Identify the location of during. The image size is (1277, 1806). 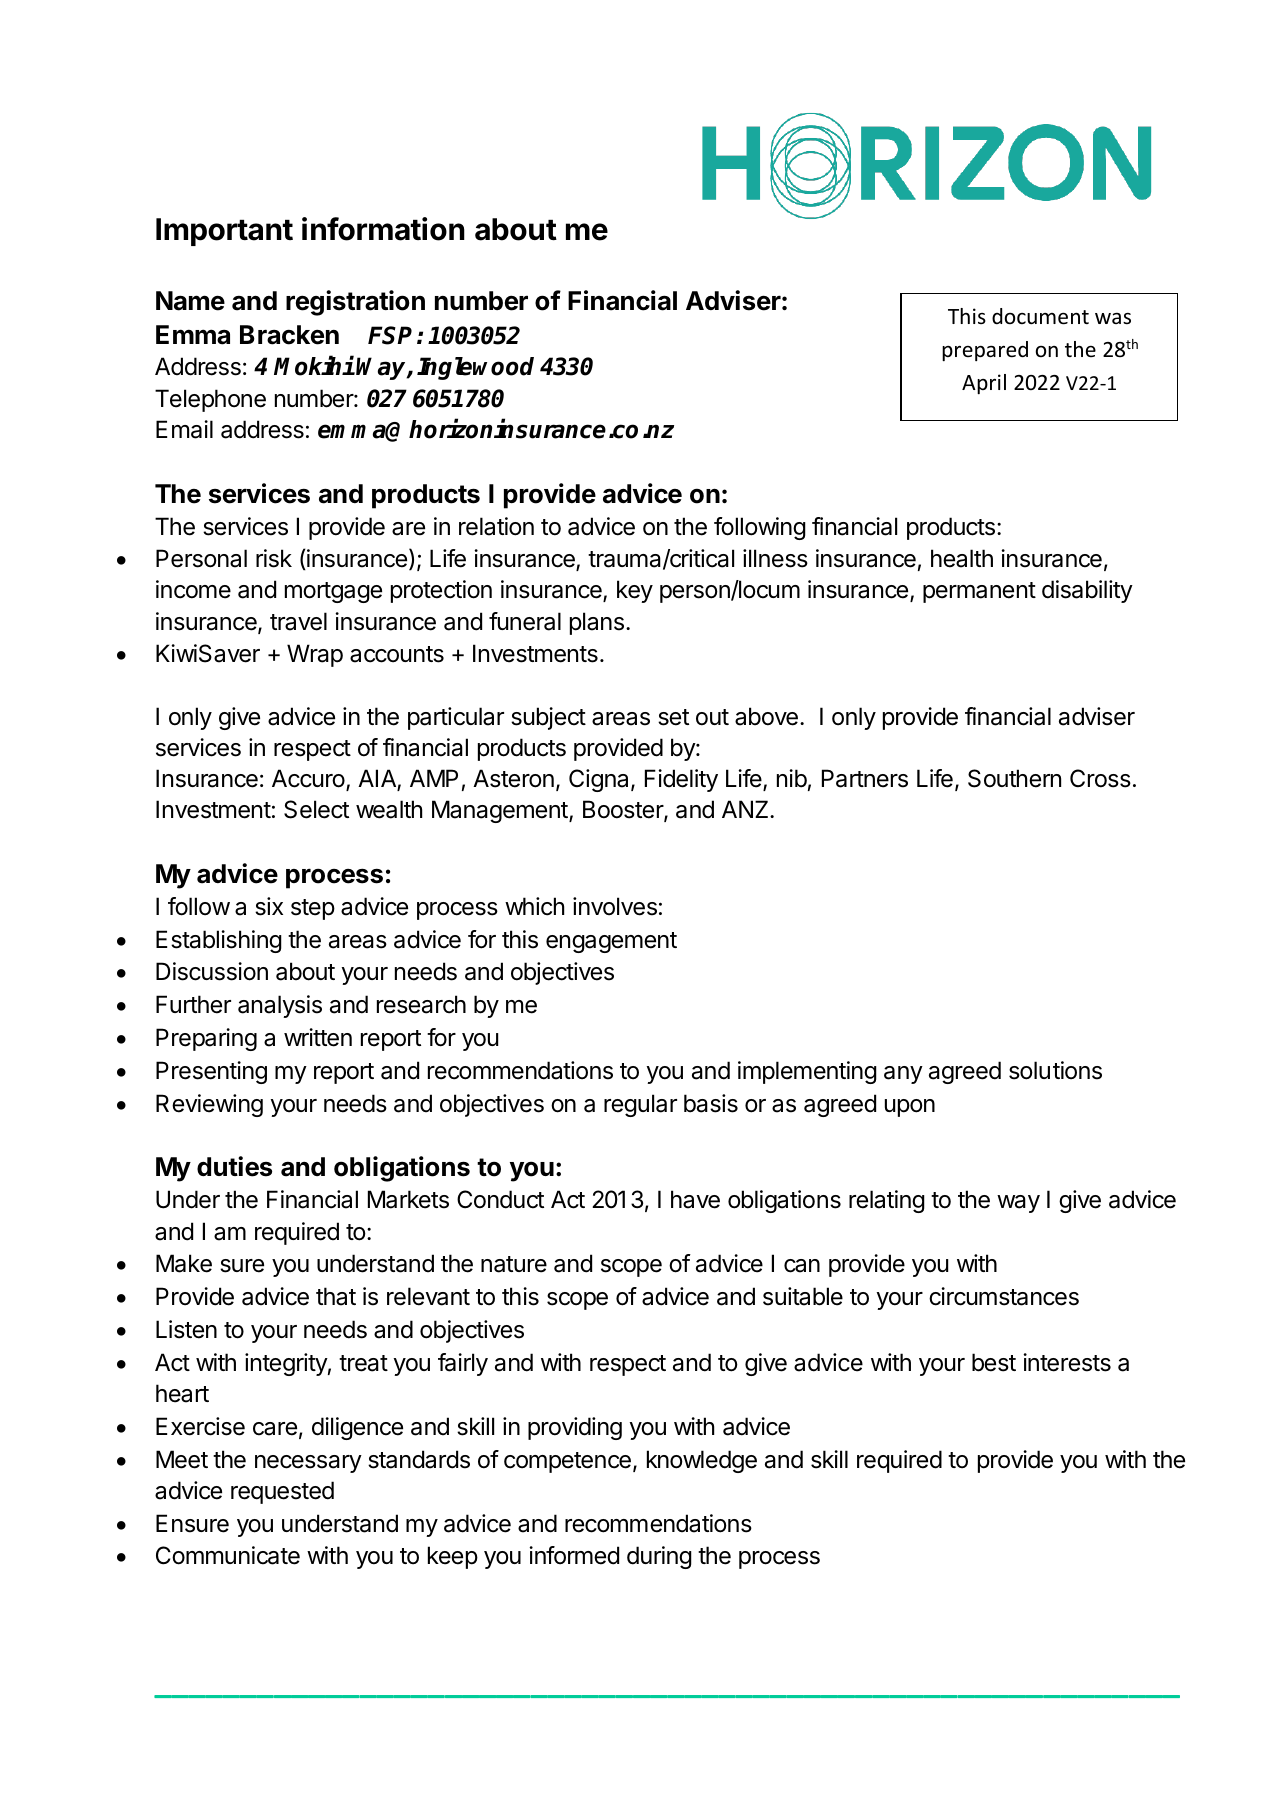
(659, 1557).
